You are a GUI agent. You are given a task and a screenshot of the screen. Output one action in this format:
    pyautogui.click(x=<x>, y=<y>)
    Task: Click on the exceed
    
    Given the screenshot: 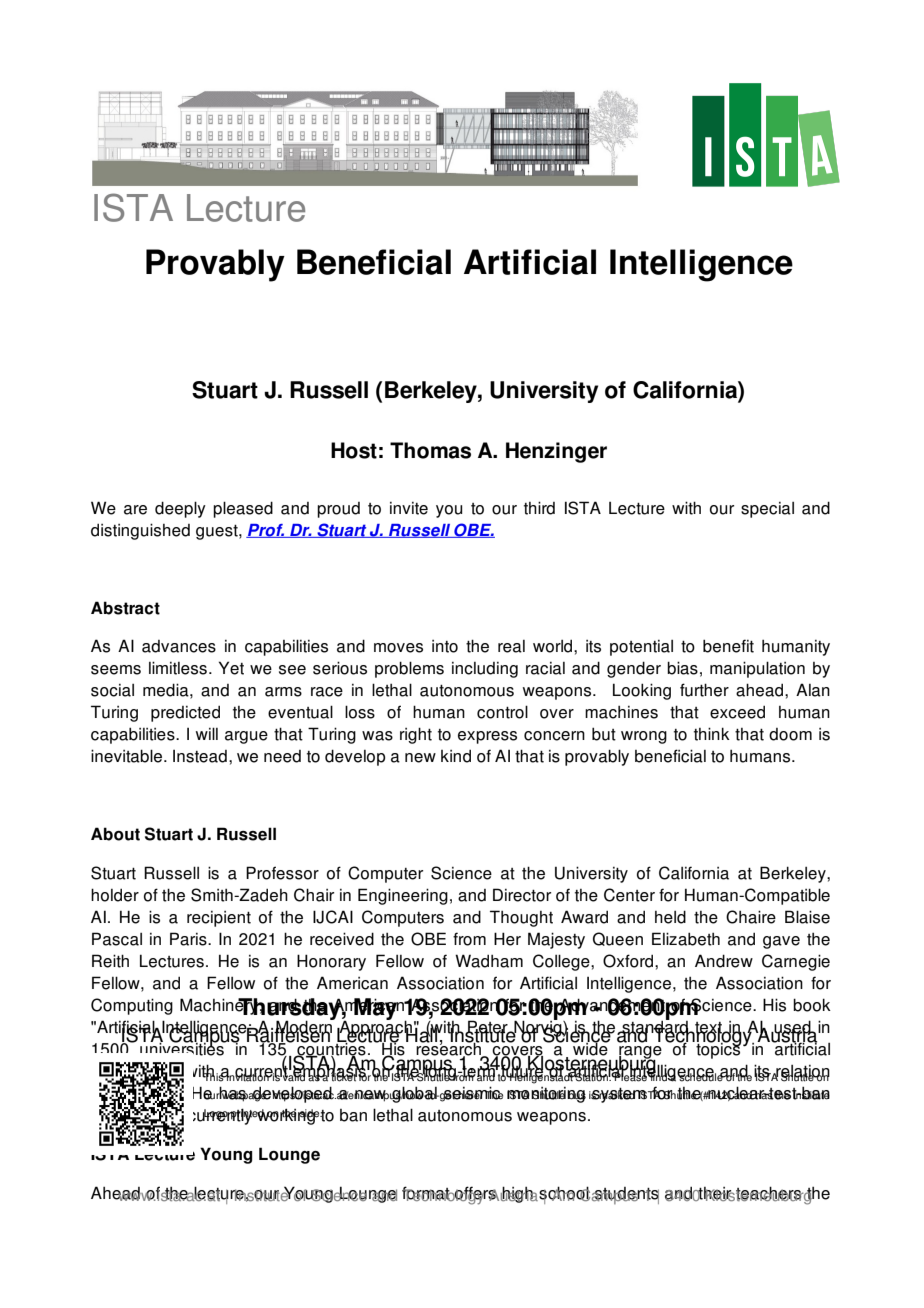 What is the action you would take?
    pyautogui.click(x=737, y=712)
